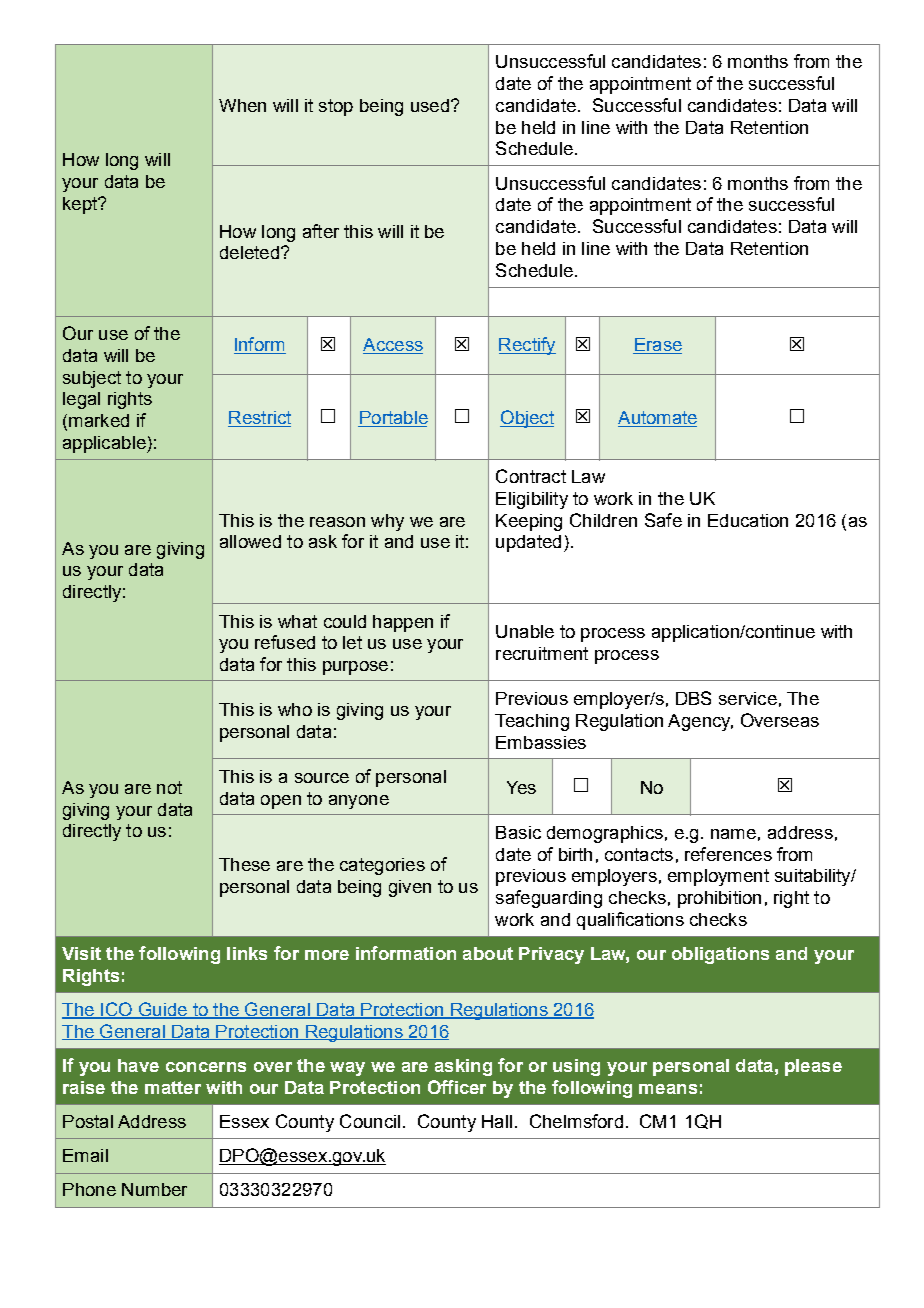 The height and width of the screenshot is (1308, 924). What do you see at coordinates (748, 698) in the screenshot?
I see `service` at bounding box center [748, 698].
